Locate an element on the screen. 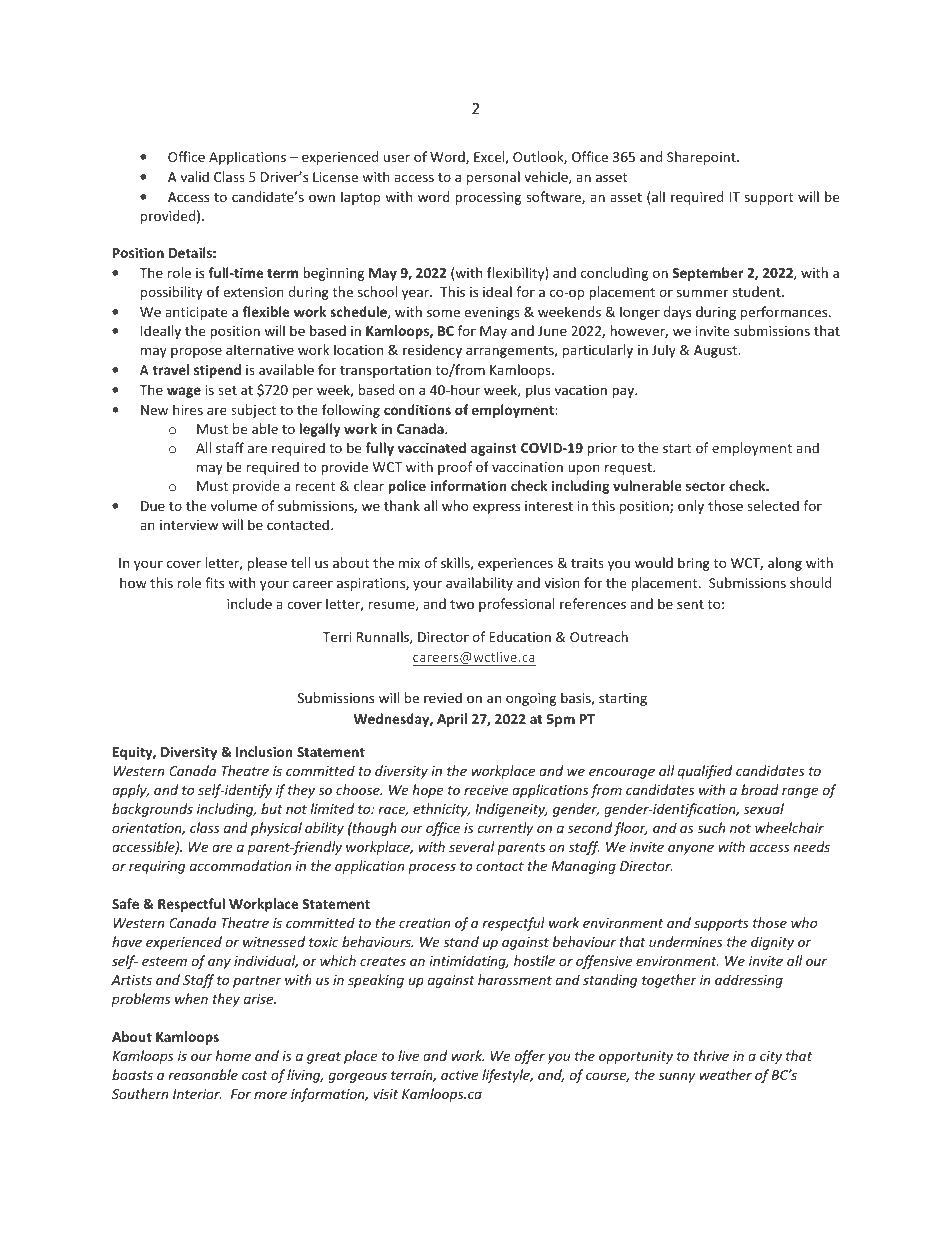  qualified is located at coordinates (705, 772).
